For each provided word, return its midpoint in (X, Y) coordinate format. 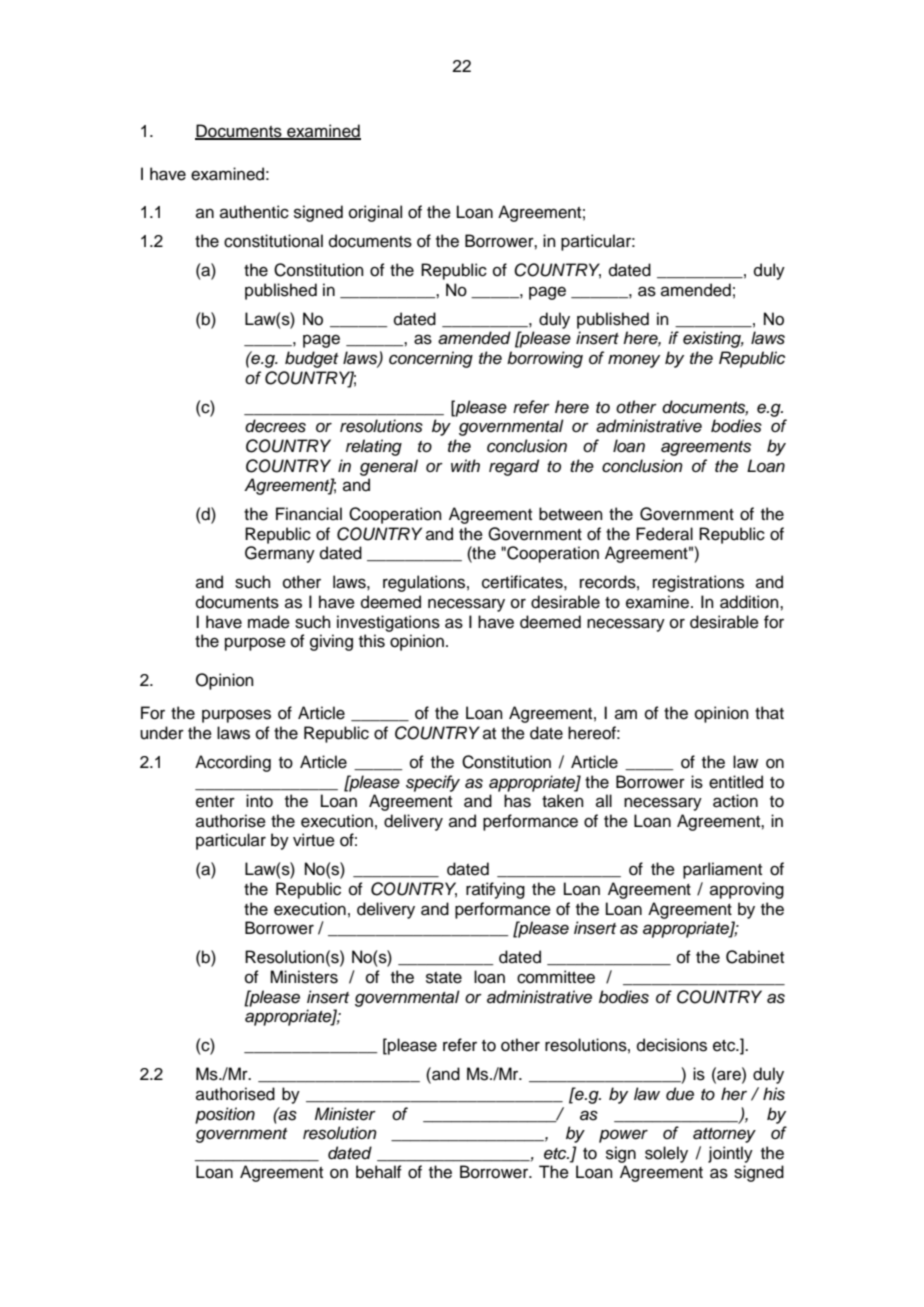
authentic (254, 212)
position (225, 1115)
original (375, 213)
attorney (724, 1135)
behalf (379, 1172)
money (634, 361)
